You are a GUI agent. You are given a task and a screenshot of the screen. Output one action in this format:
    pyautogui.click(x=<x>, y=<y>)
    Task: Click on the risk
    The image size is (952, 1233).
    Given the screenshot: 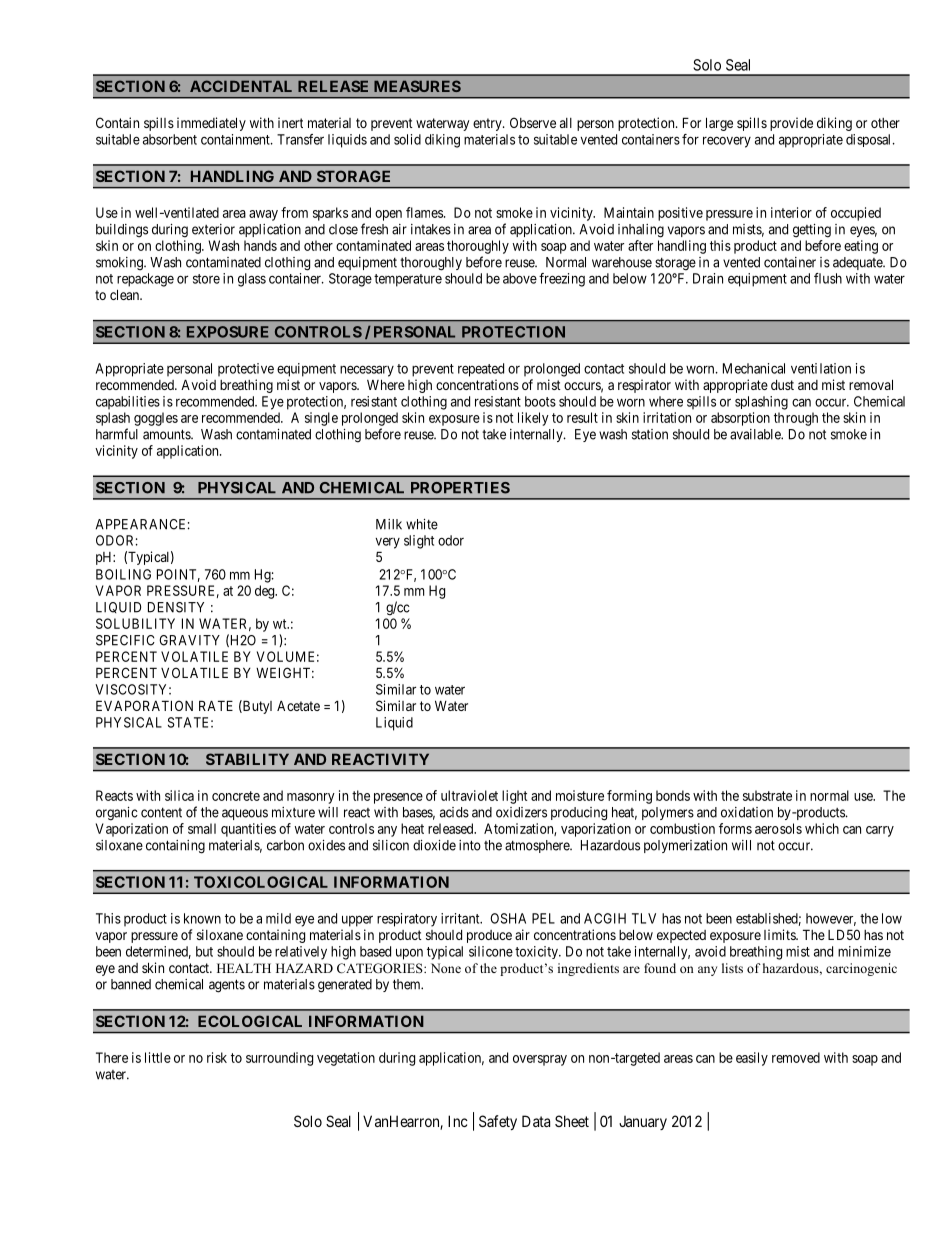 What is the action you would take?
    pyautogui.click(x=217, y=1057)
